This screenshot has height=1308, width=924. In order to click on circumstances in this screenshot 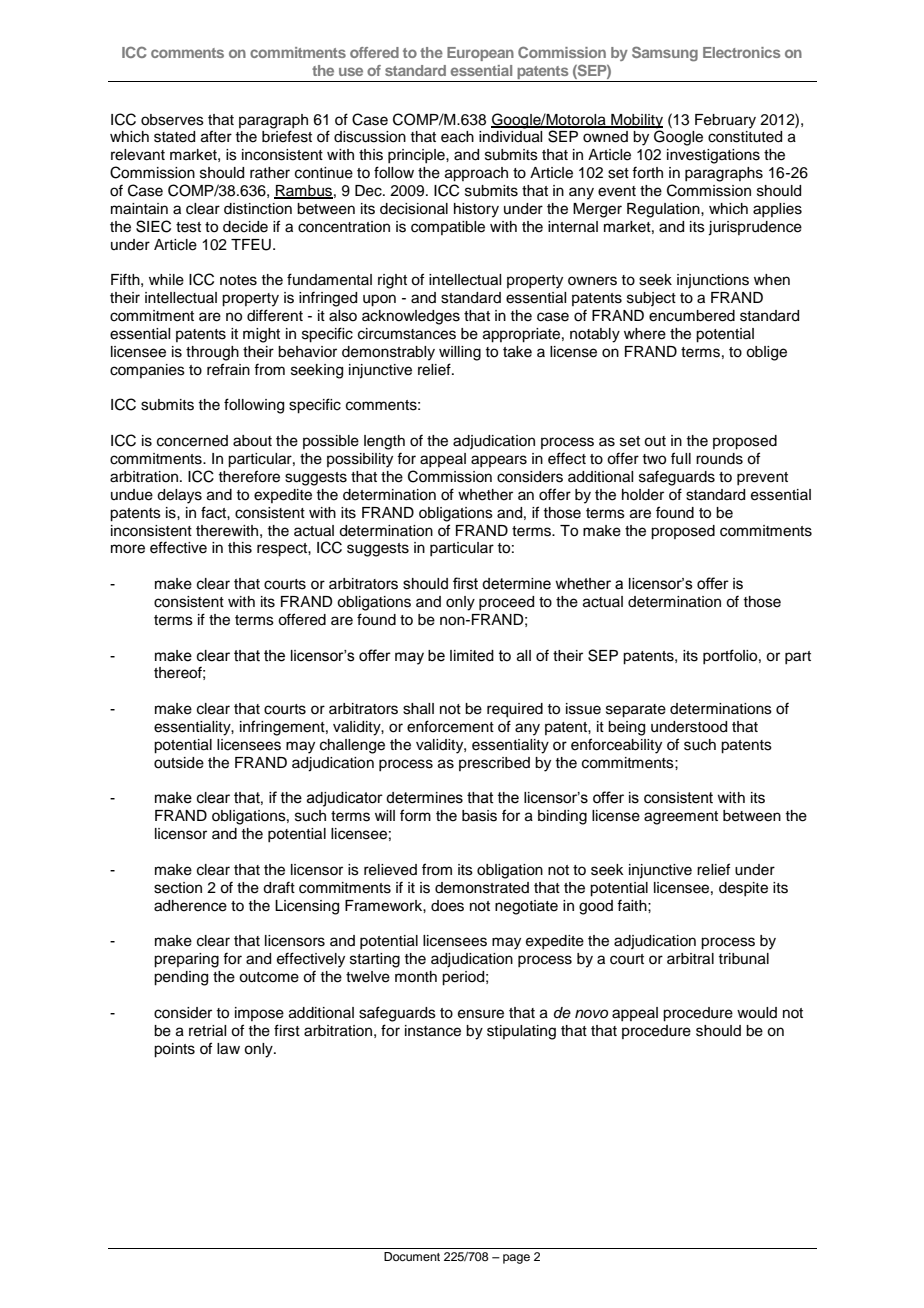, I will do `click(407, 334)`.
